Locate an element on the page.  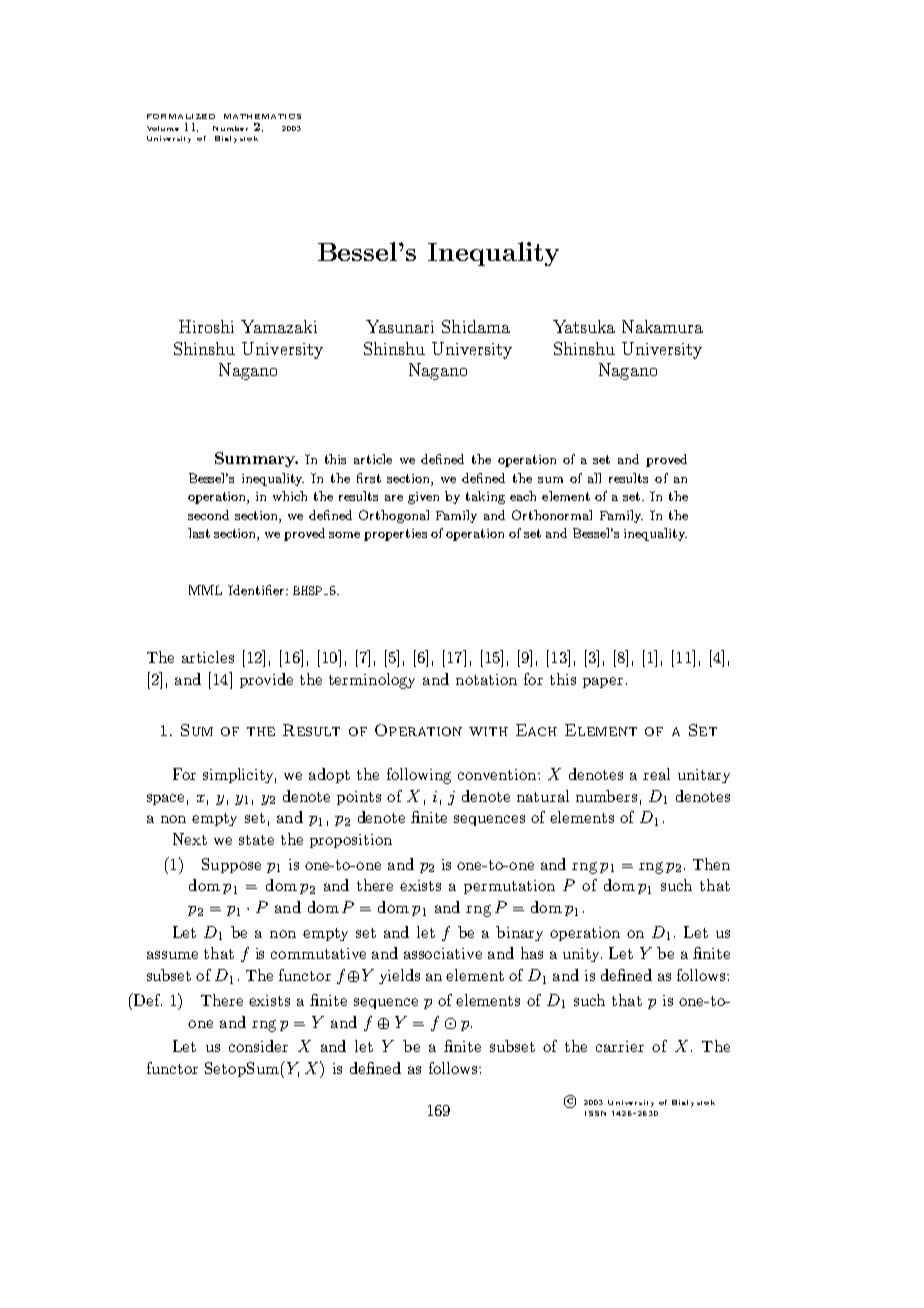
carrier is located at coordinates (620, 1046).
